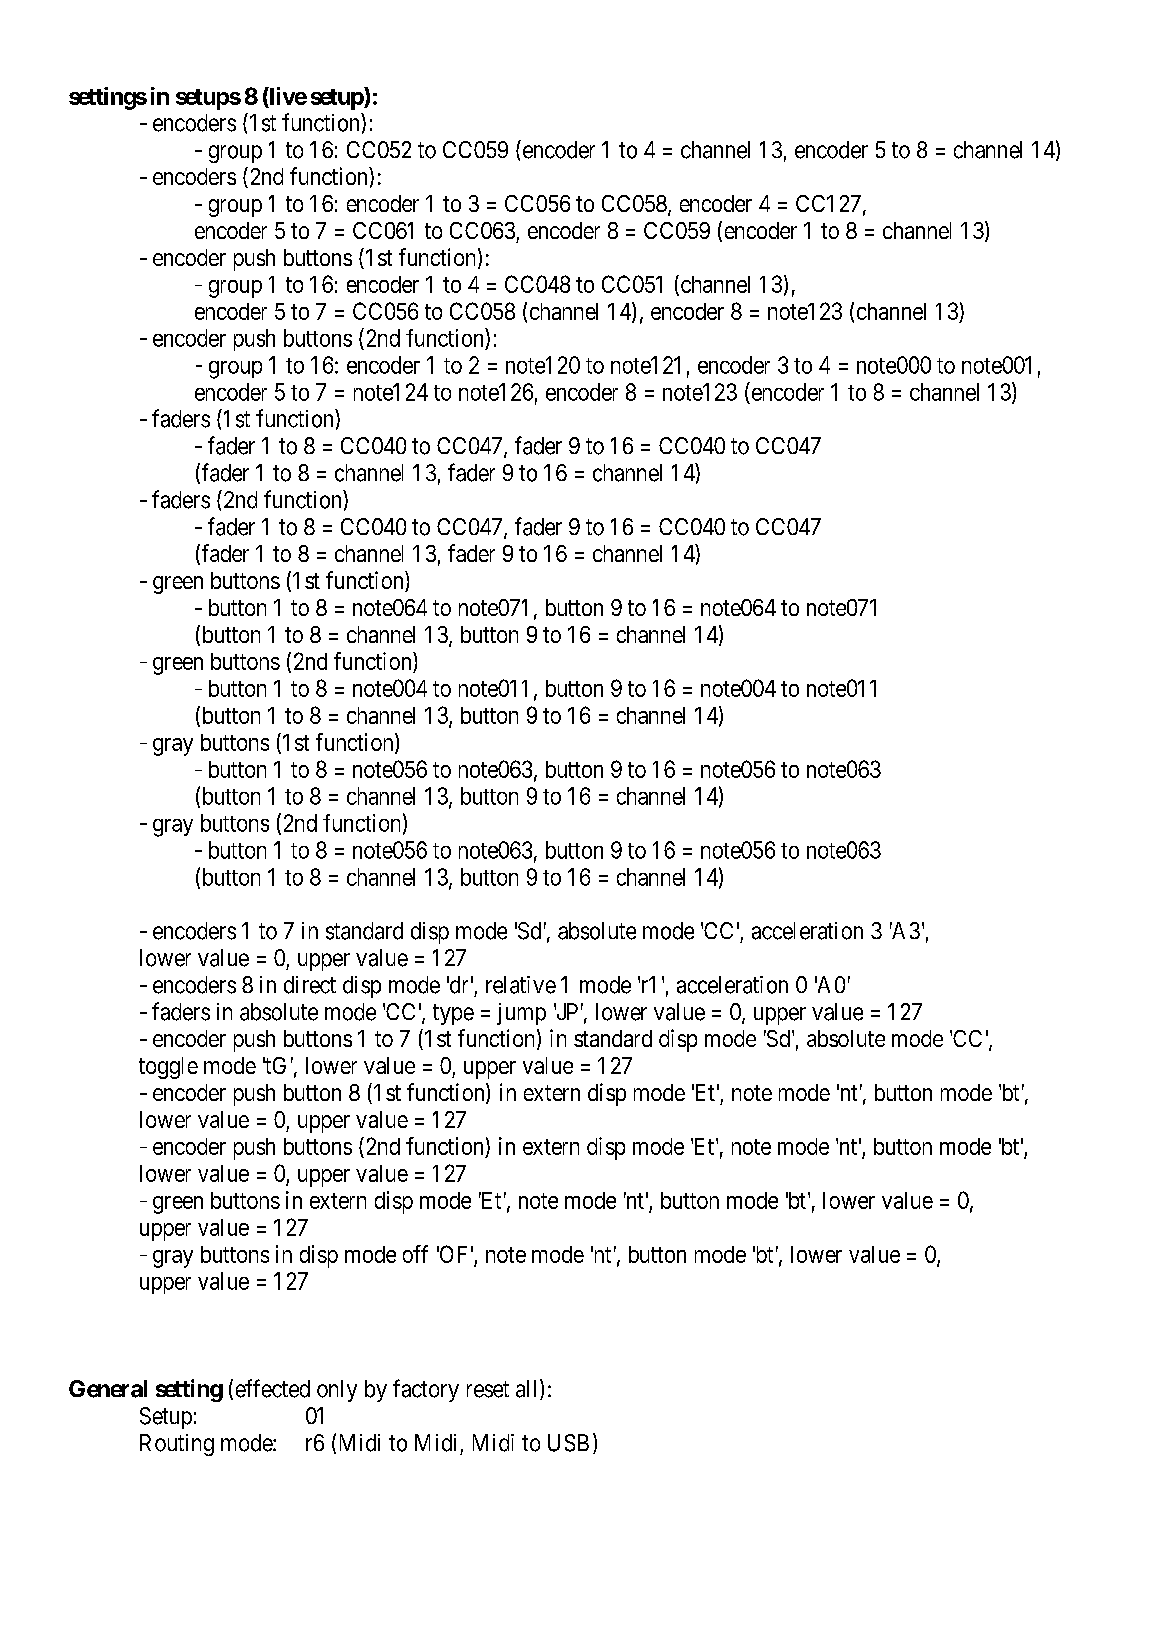 The image size is (1162, 1644). Describe the element at coordinates (273, 1388) in the image. I see `effected` at that location.
